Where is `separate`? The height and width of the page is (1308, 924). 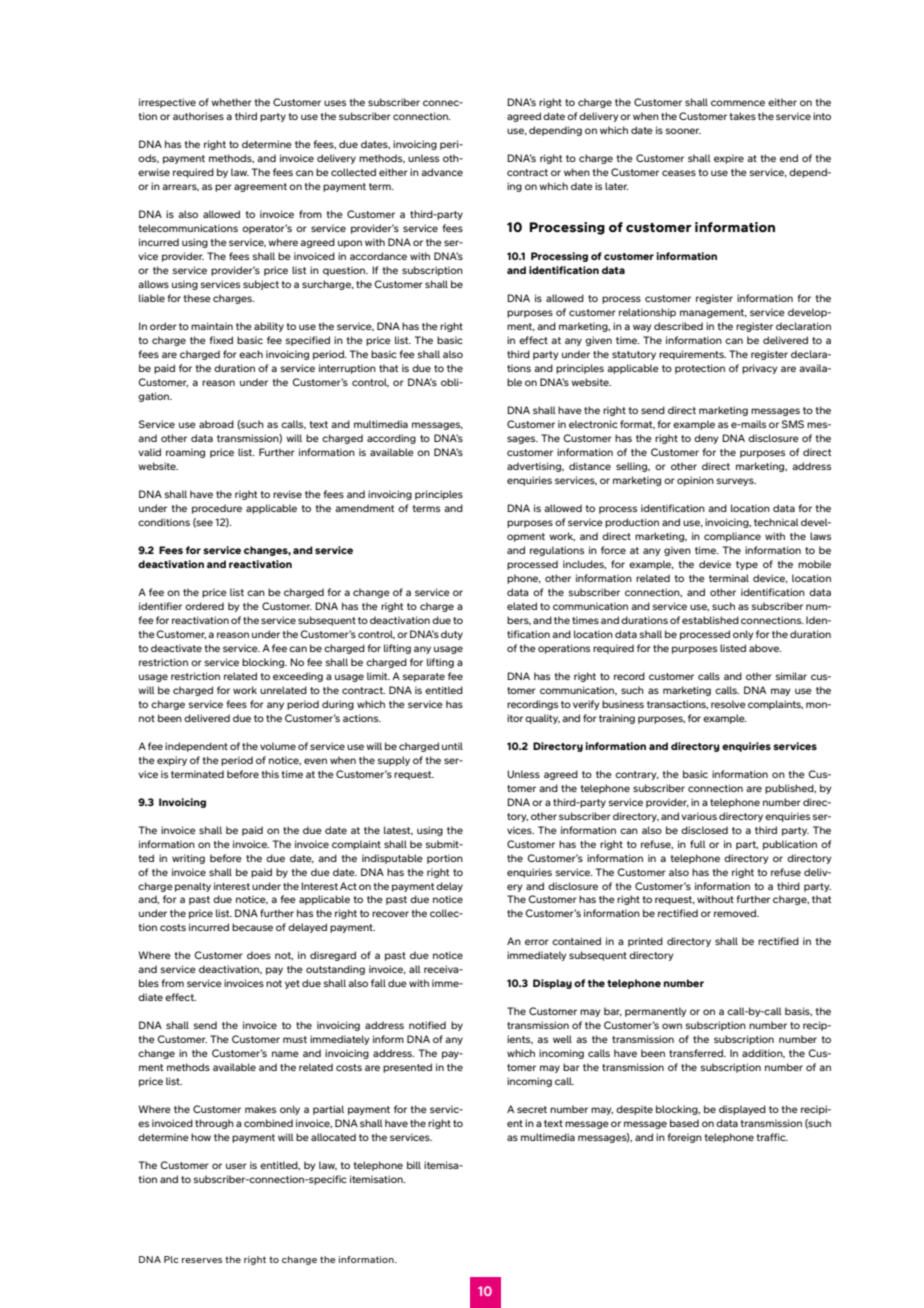 separate is located at coordinates (424, 677).
